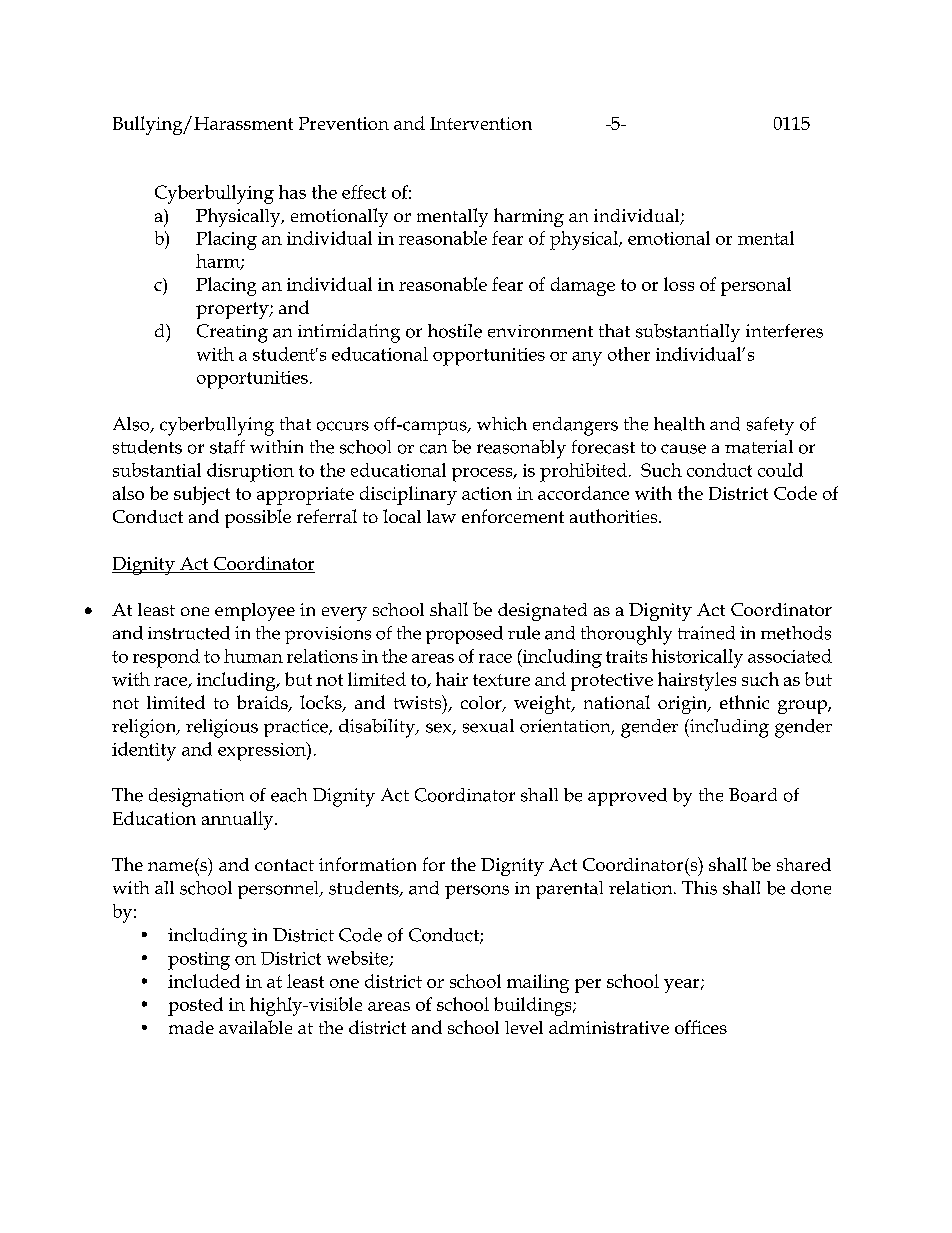 This image has width=952, height=1233. What do you see at coordinates (756, 286) in the image?
I see `personal` at bounding box center [756, 286].
